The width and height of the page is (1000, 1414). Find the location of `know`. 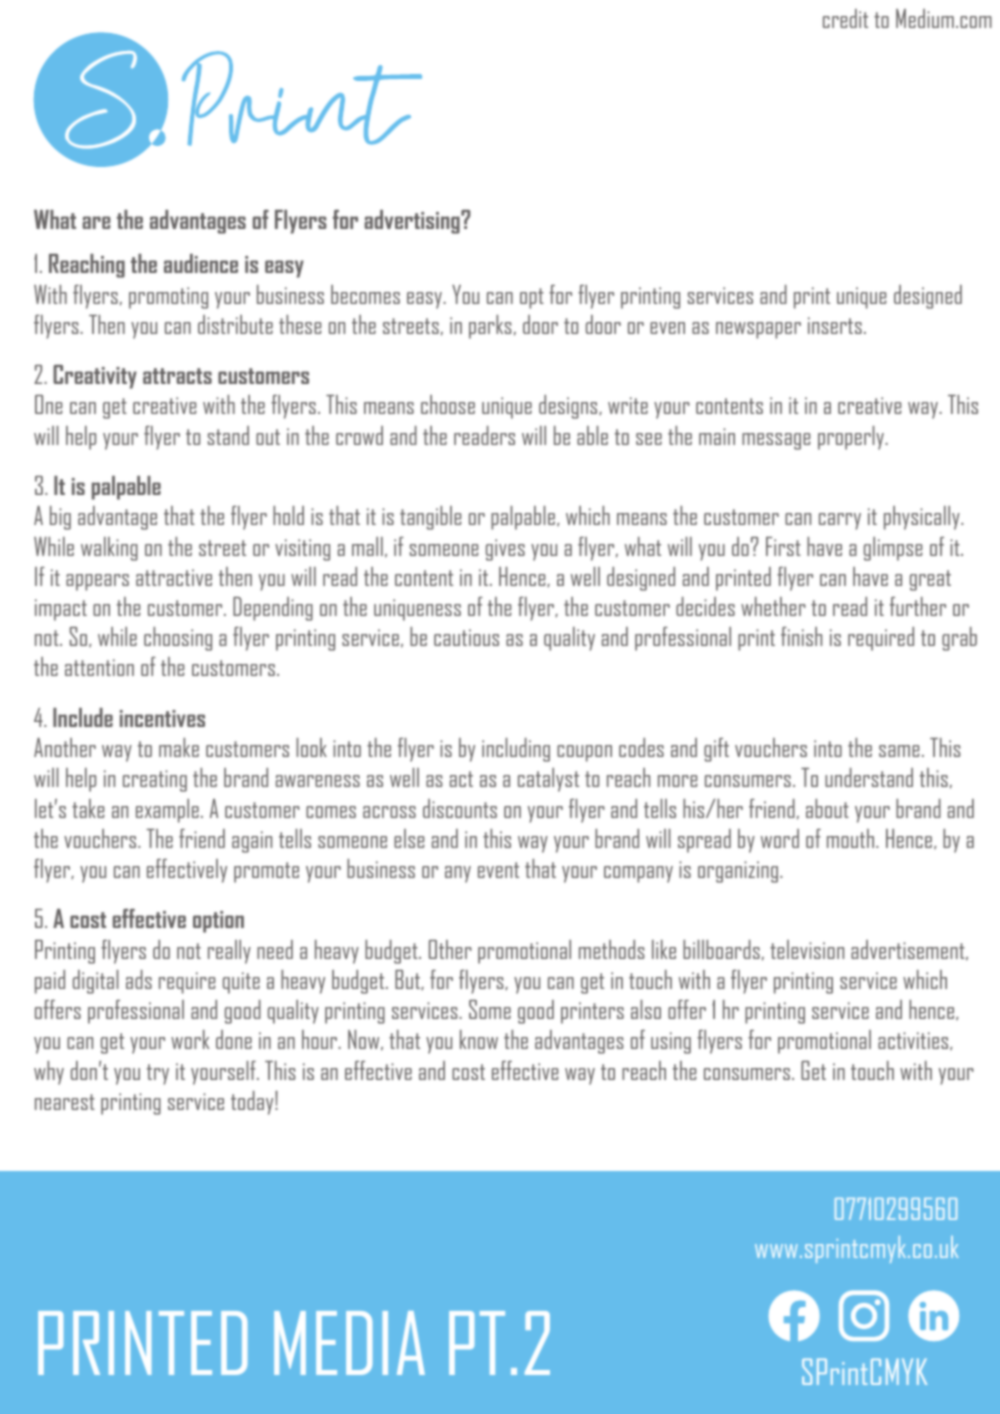

know is located at coordinates (479, 1039).
